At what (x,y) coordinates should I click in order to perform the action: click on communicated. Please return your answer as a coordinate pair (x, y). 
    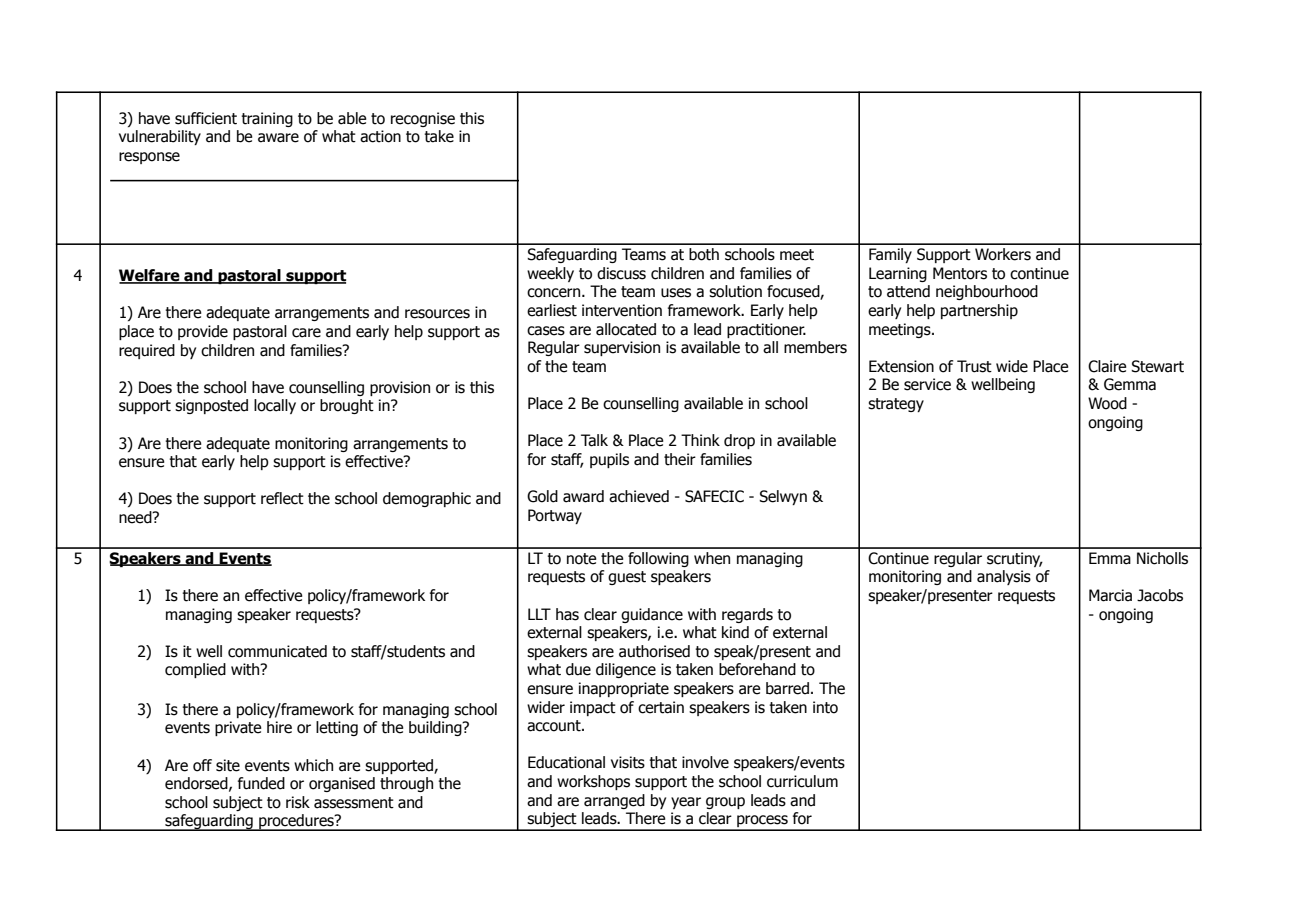
    Looking at the image, I should click on (277, 651).
